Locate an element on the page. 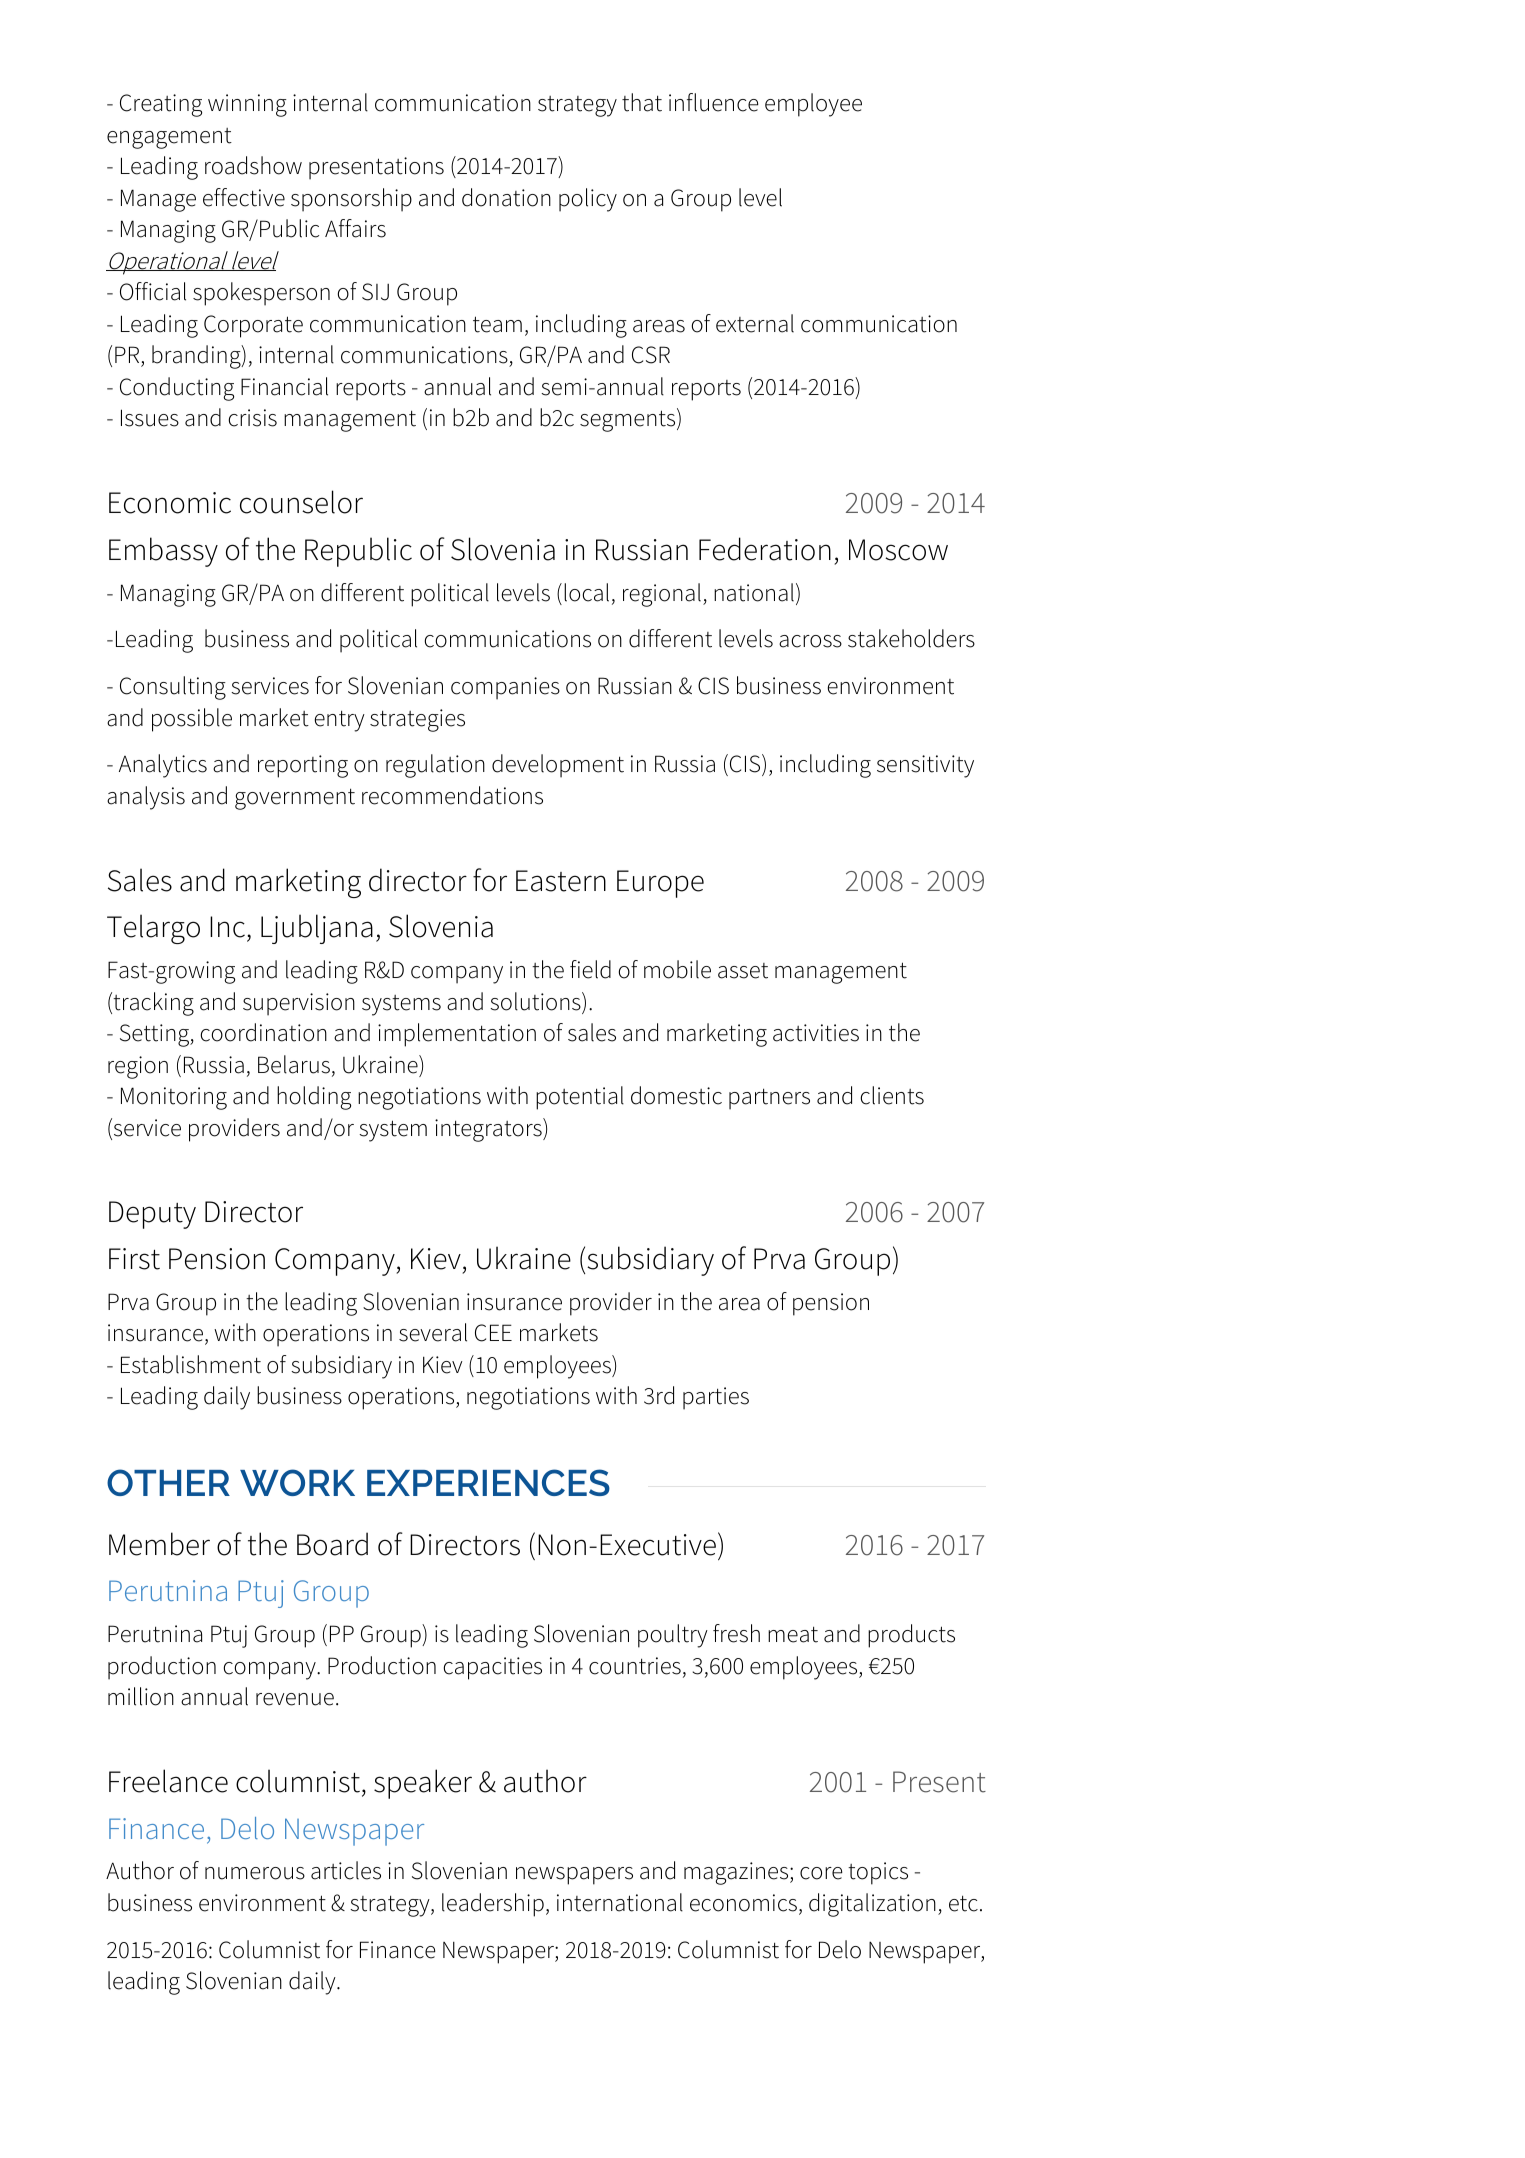 This document has height=2158, width=1525. influence is located at coordinates (714, 102).
